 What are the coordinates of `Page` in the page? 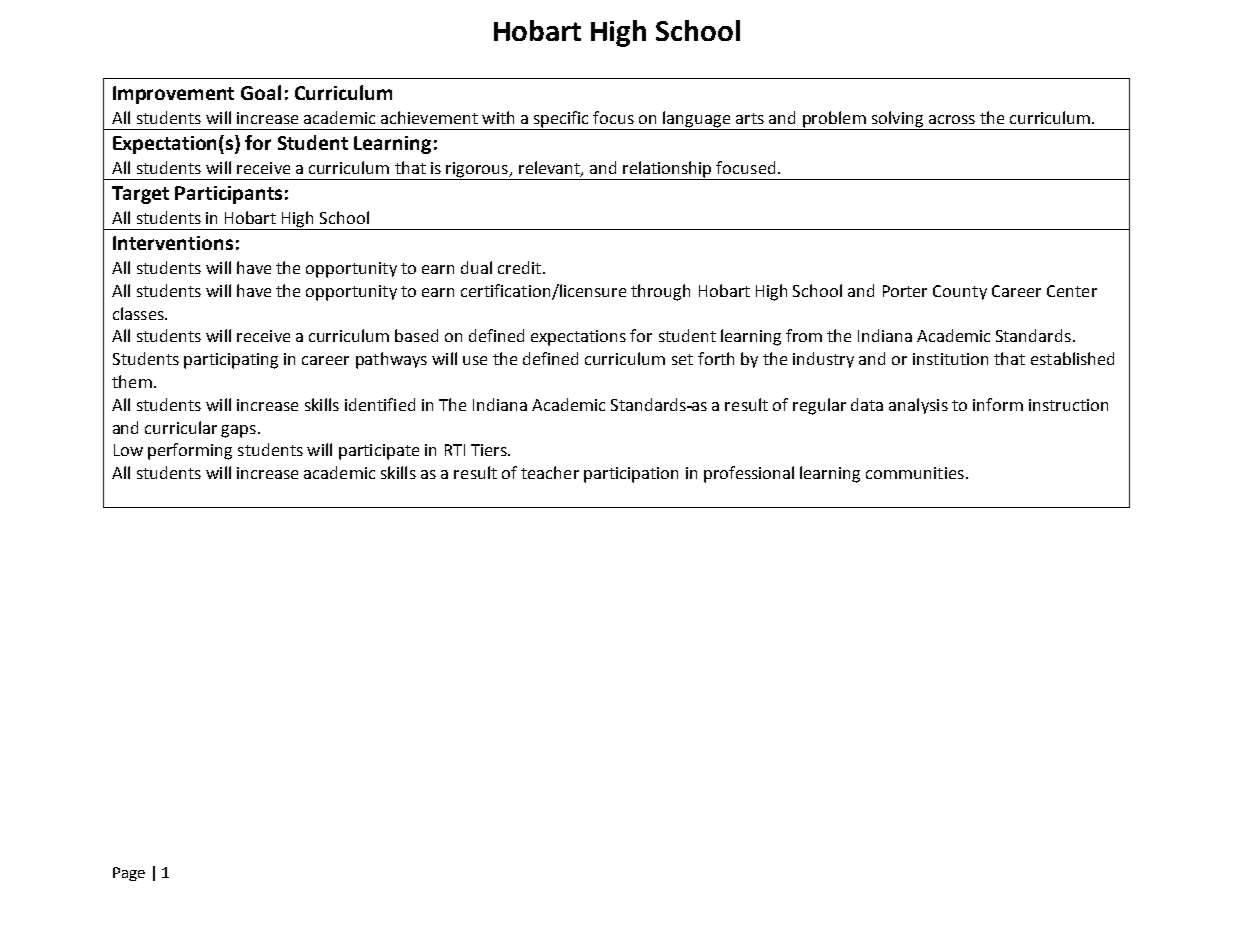 It's located at (129, 874).
